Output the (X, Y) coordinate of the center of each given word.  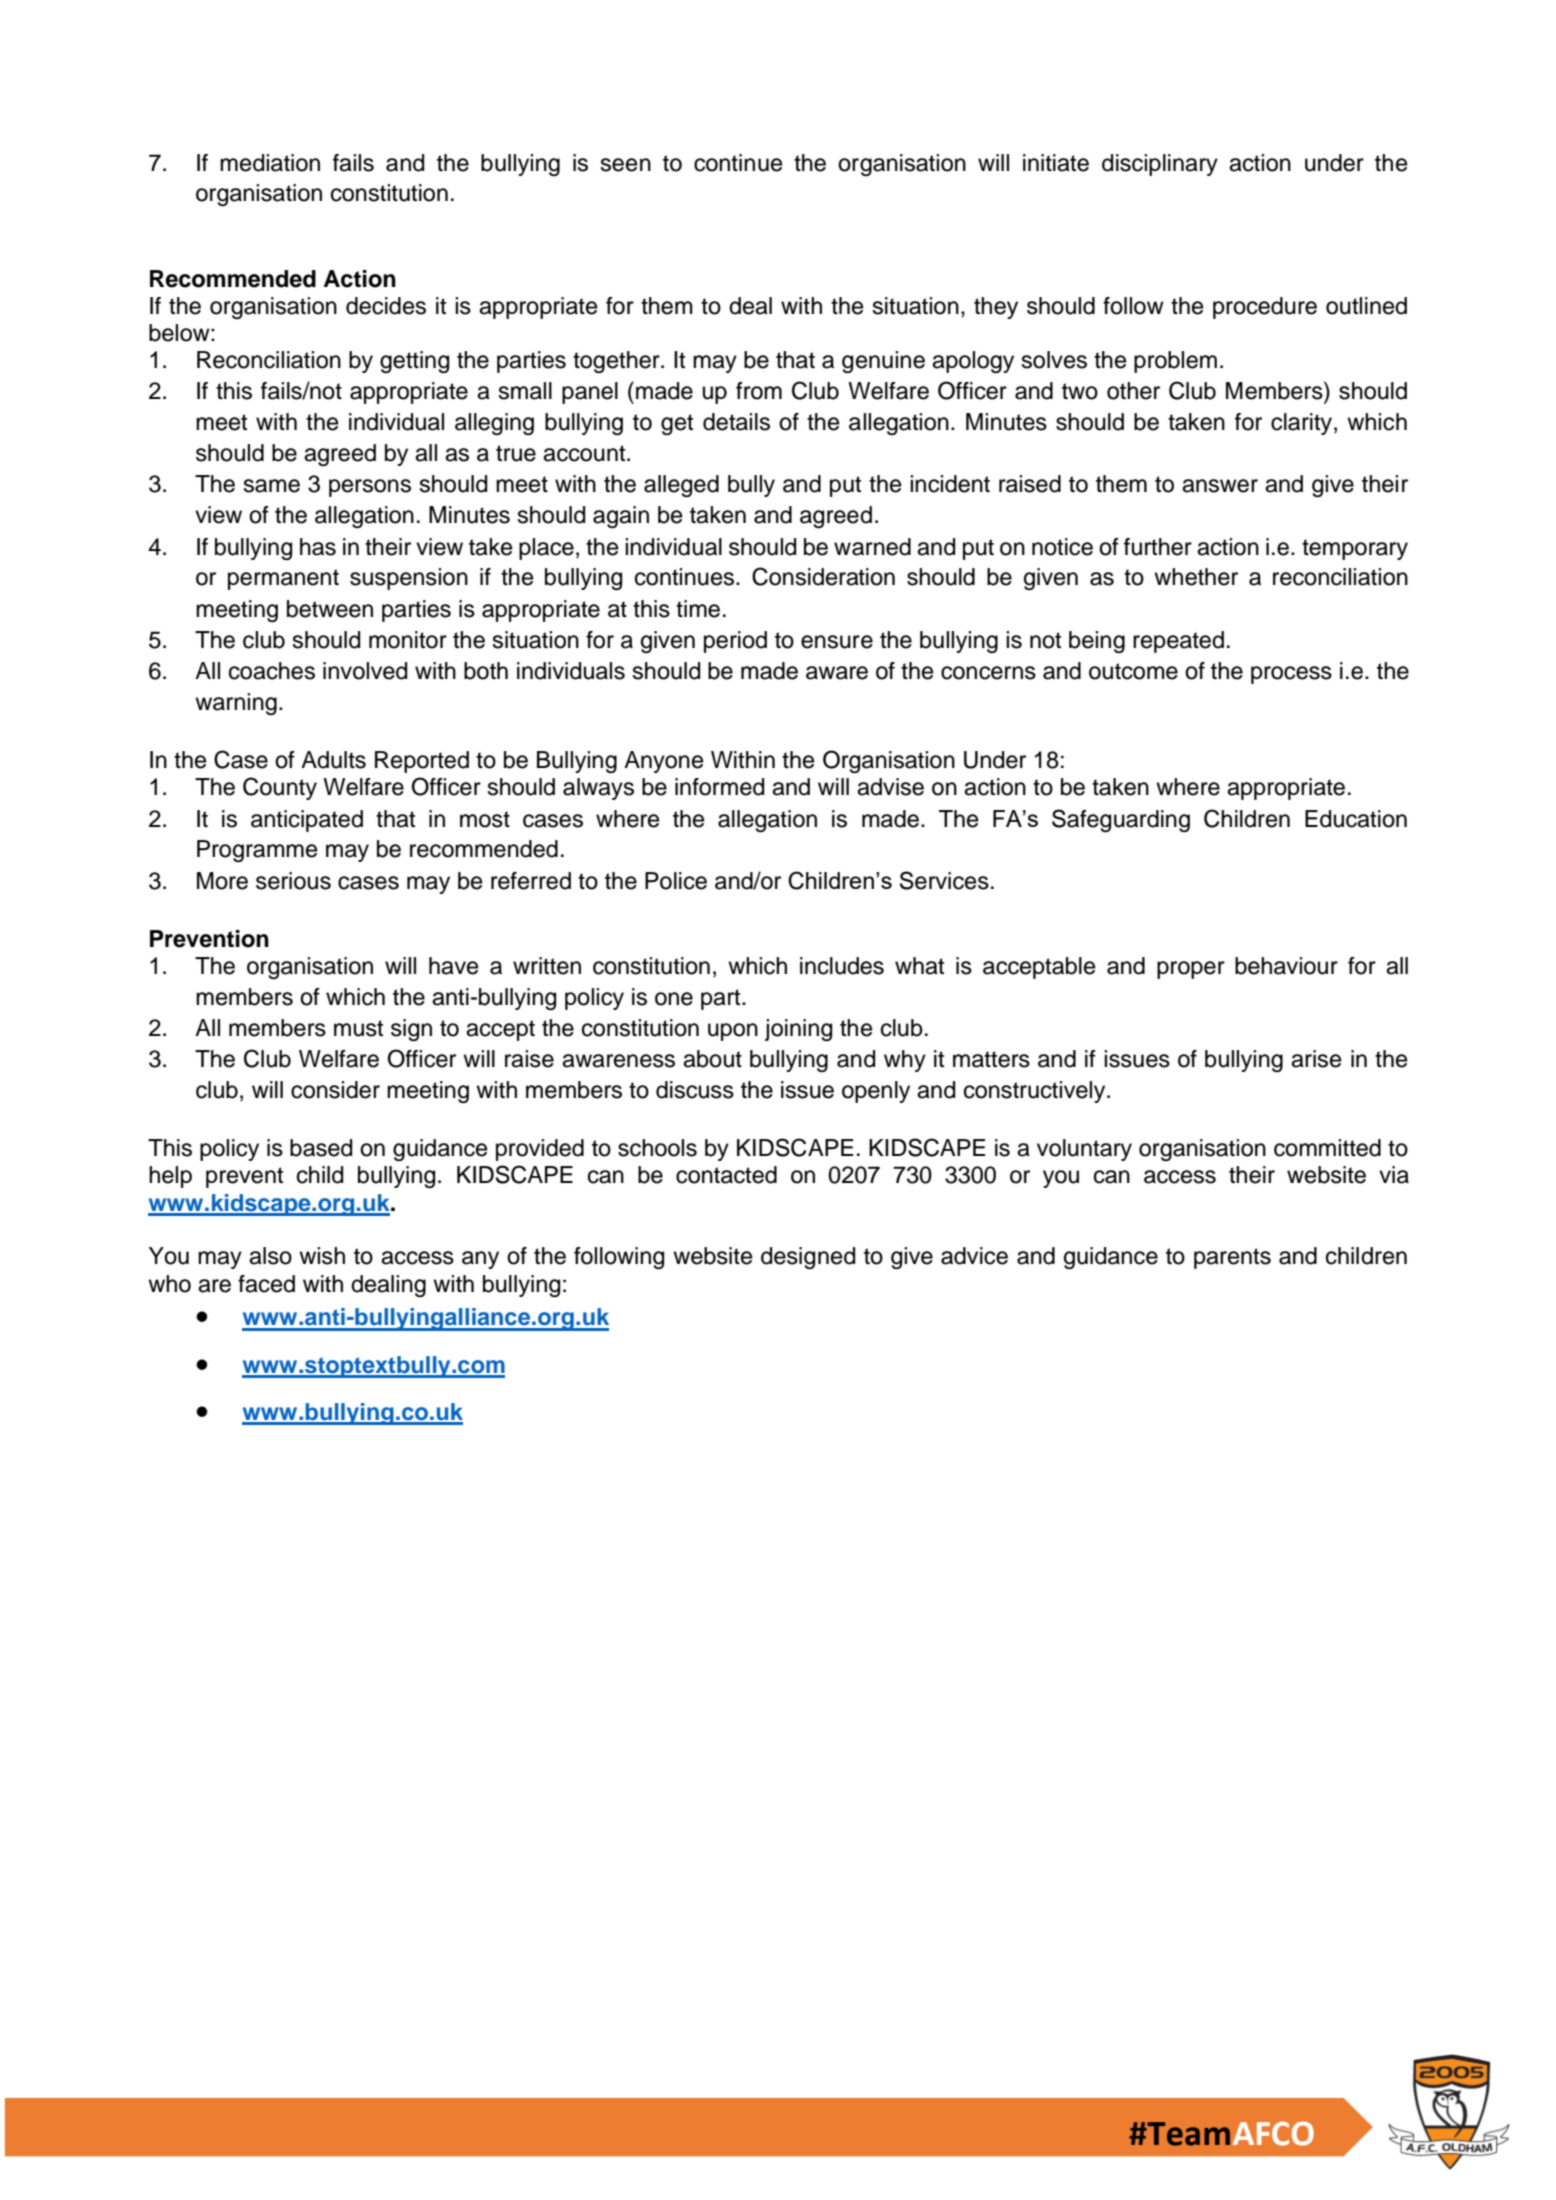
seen (625, 165)
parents (1232, 1258)
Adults (333, 760)
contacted (726, 1175)
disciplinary (1160, 165)
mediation (270, 163)
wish (322, 1256)
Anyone (663, 762)
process (1291, 675)
